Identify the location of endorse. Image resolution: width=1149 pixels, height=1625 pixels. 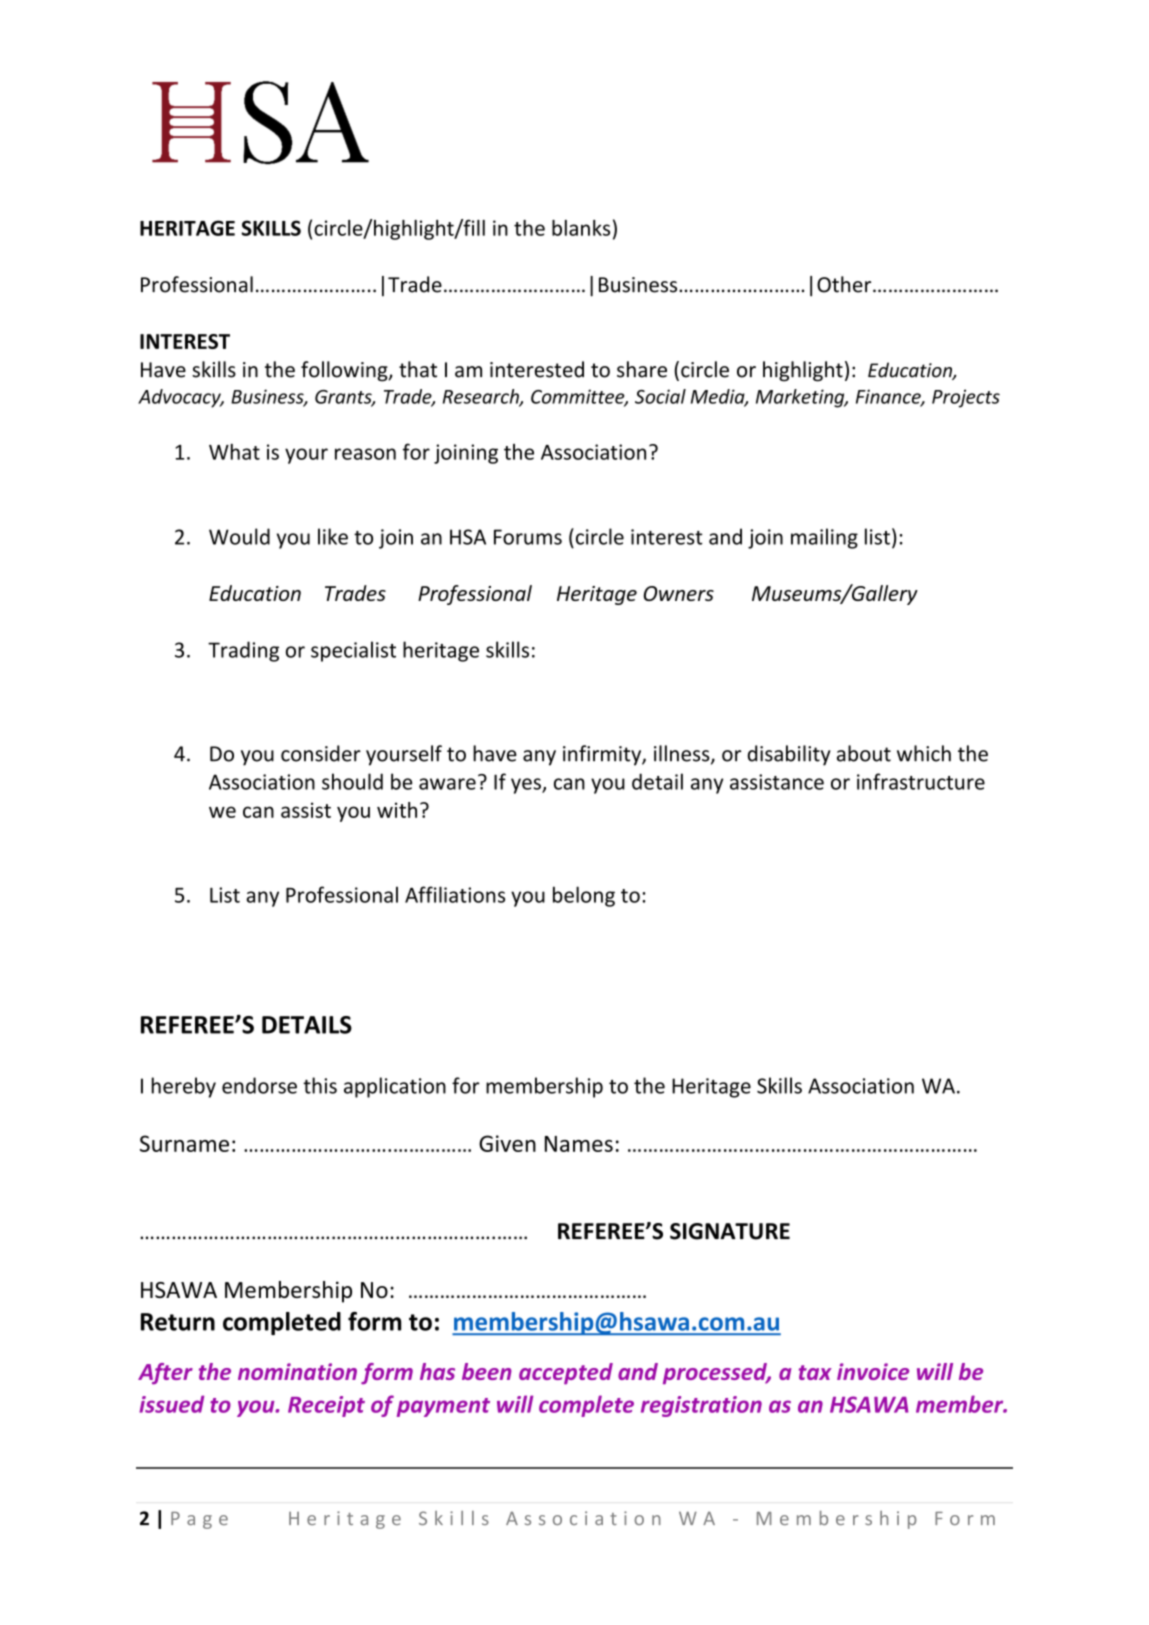
(259, 1085).
